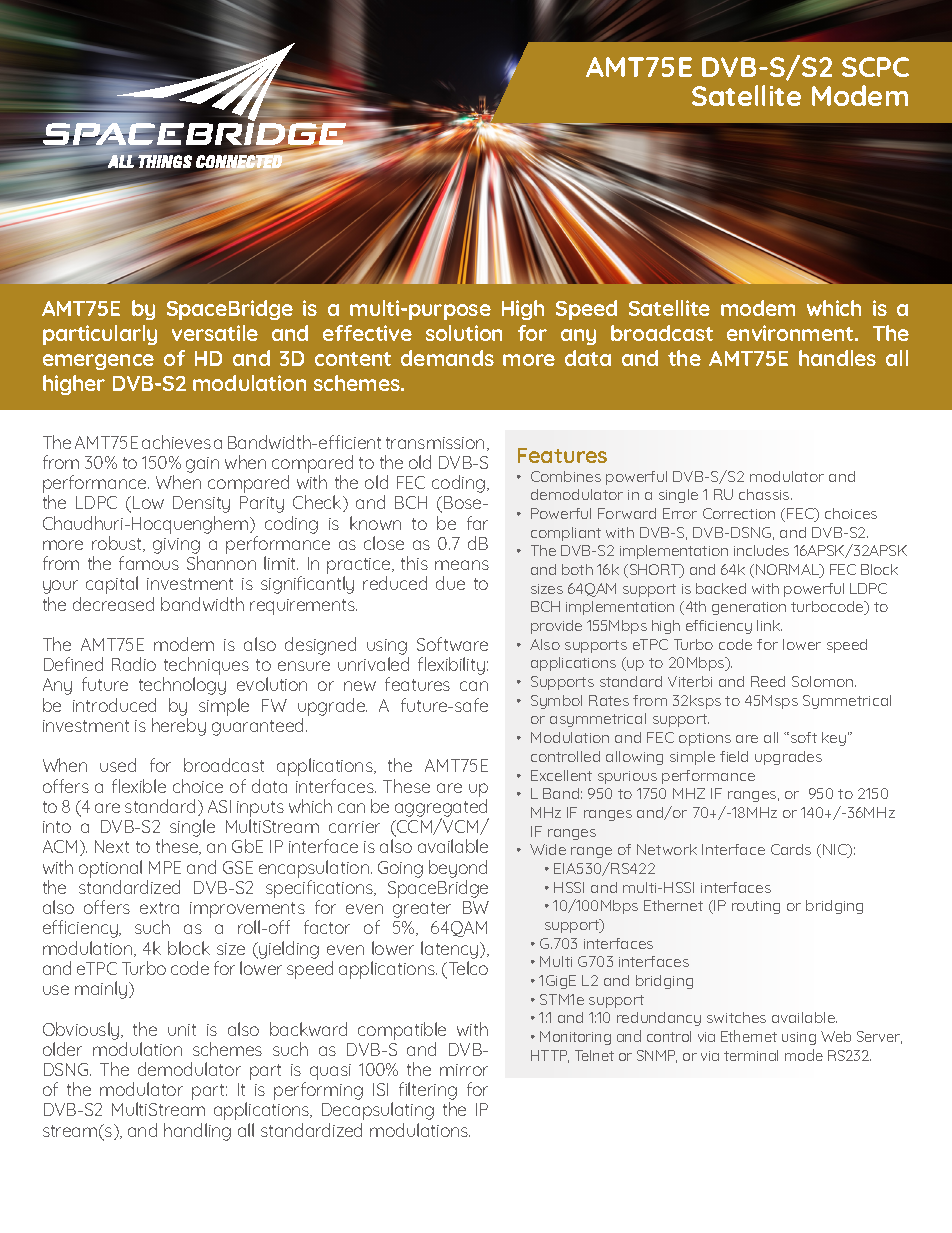 The image size is (952, 1233). Describe the element at coordinates (791, 333) in the page. I see `environment` at that location.
